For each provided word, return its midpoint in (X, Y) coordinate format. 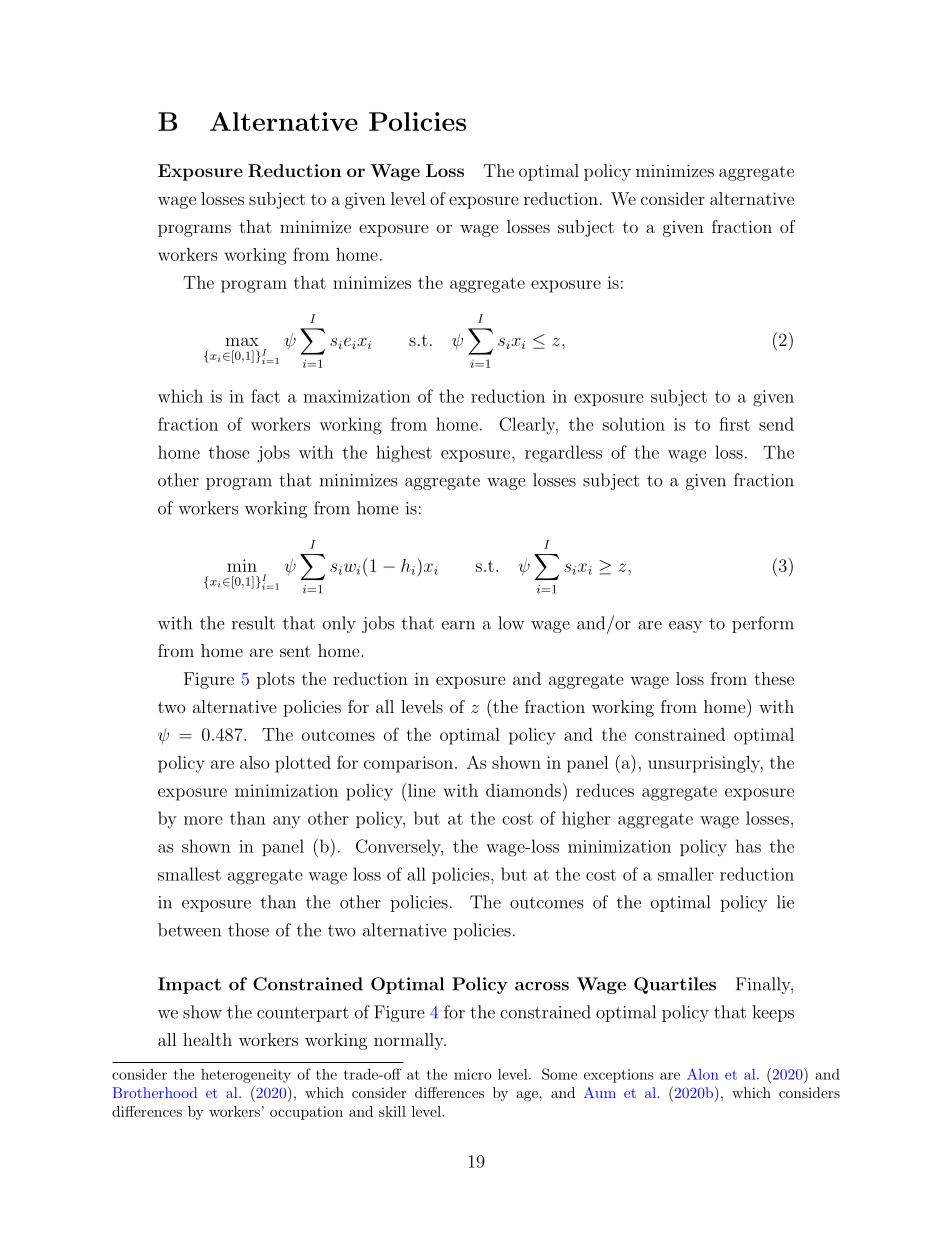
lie (785, 902)
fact (265, 396)
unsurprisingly (705, 764)
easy (685, 627)
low (511, 623)
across (542, 986)
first (734, 424)
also (255, 762)
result (253, 623)
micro (473, 1074)
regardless (563, 454)
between (189, 930)
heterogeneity (246, 1076)
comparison (408, 764)
